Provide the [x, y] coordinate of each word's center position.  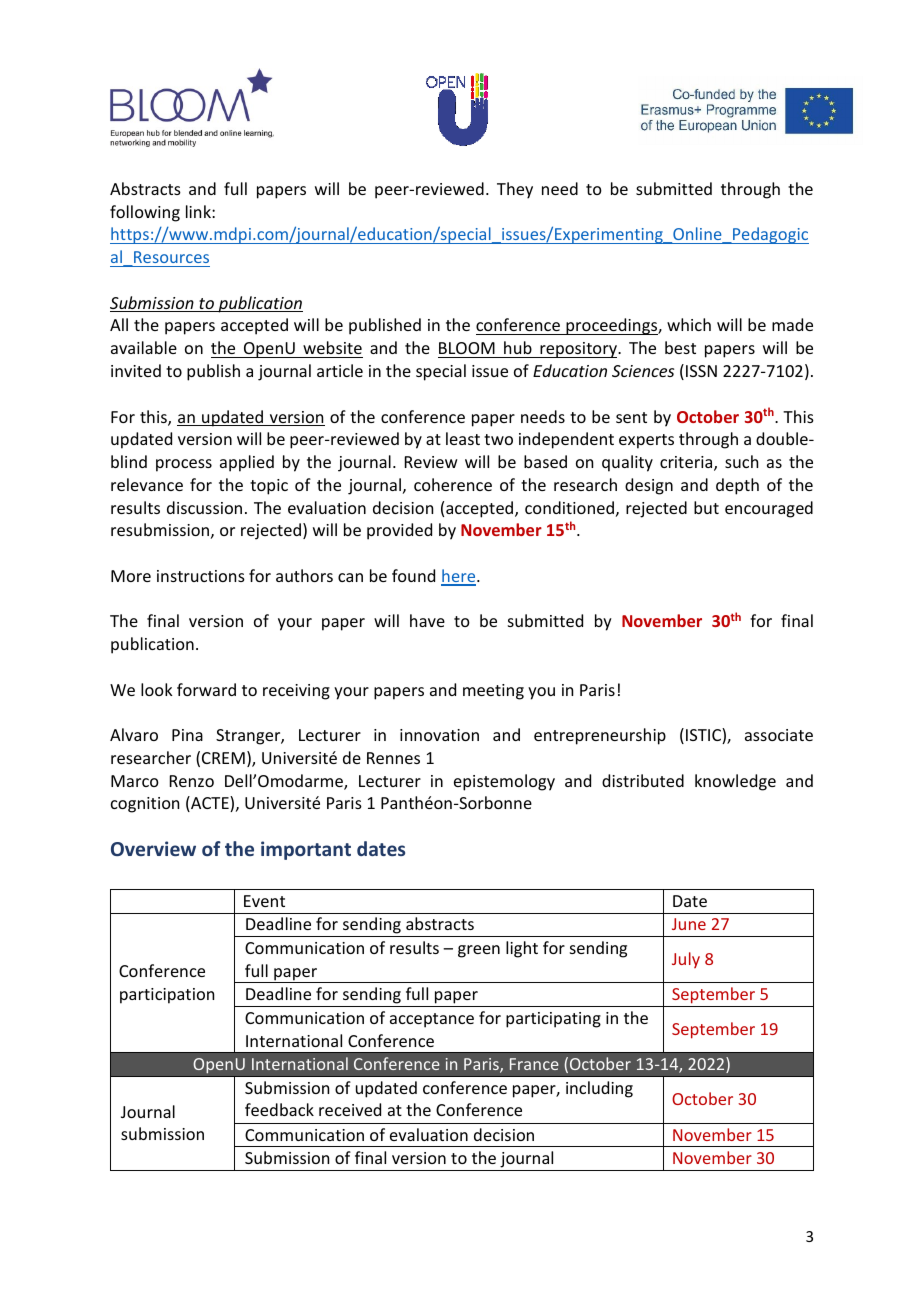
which [689, 324]
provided [399, 531]
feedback [279, 1109]
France [534, 1064]
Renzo [192, 781]
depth [737, 486]
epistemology [504, 782]
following [145, 213]
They [515, 190]
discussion [204, 507]
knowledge [735, 782]
